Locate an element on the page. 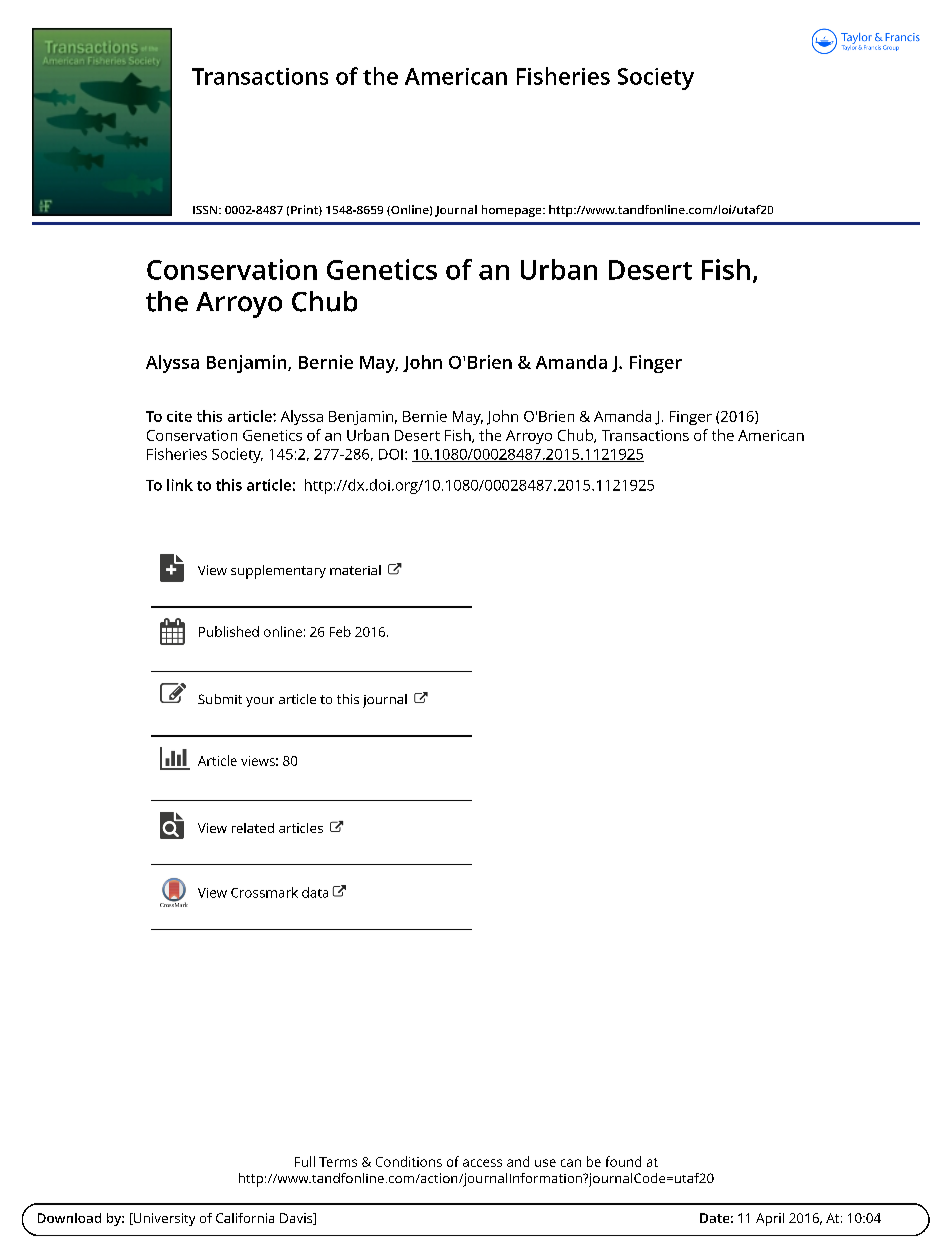 This page has height=1251, width=952. related is located at coordinates (253, 828).
